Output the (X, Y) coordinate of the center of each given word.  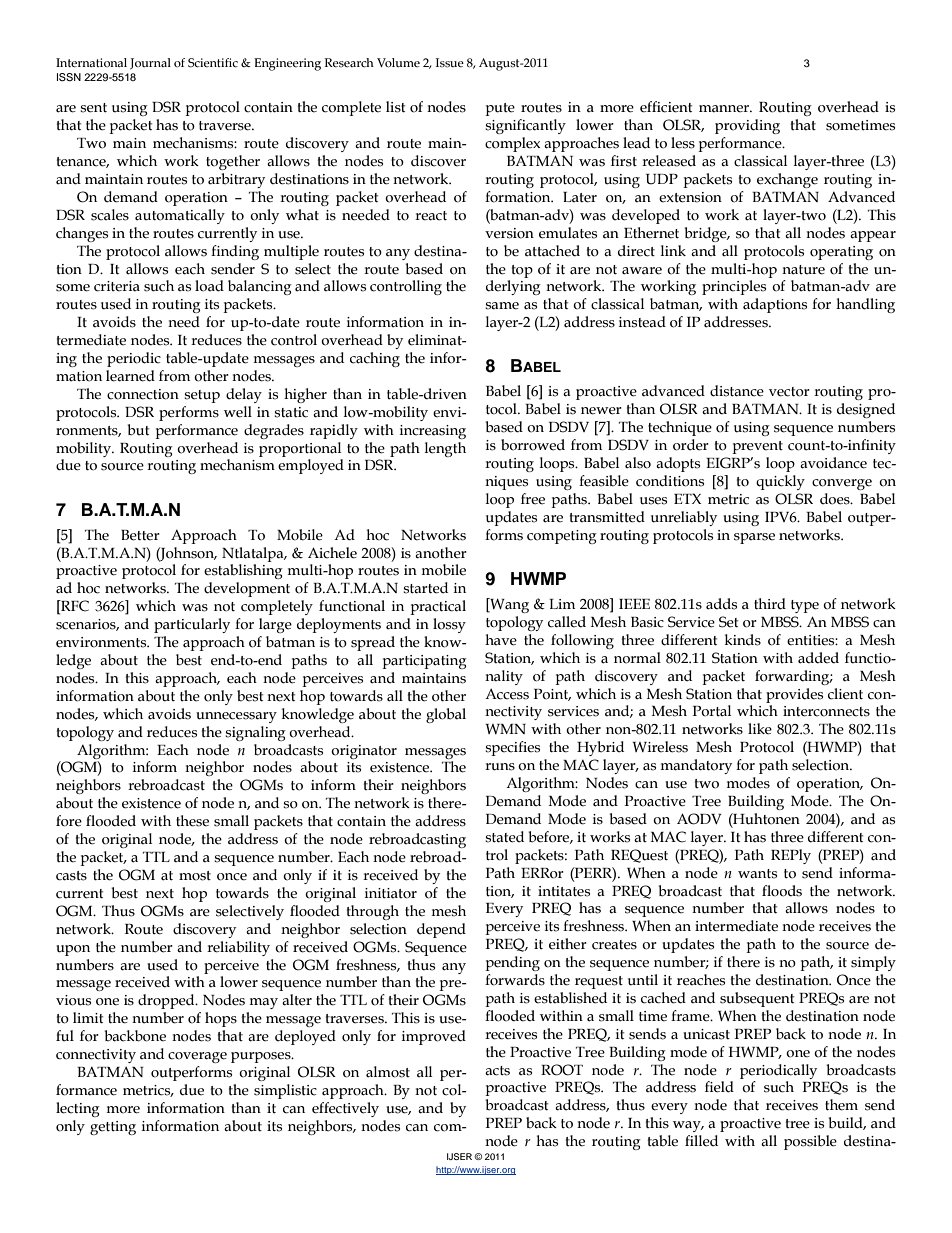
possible (810, 1142)
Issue (450, 63)
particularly (192, 625)
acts (497, 1071)
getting (113, 1128)
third (770, 604)
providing (747, 126)
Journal (150, 64)
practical (438, 607)
